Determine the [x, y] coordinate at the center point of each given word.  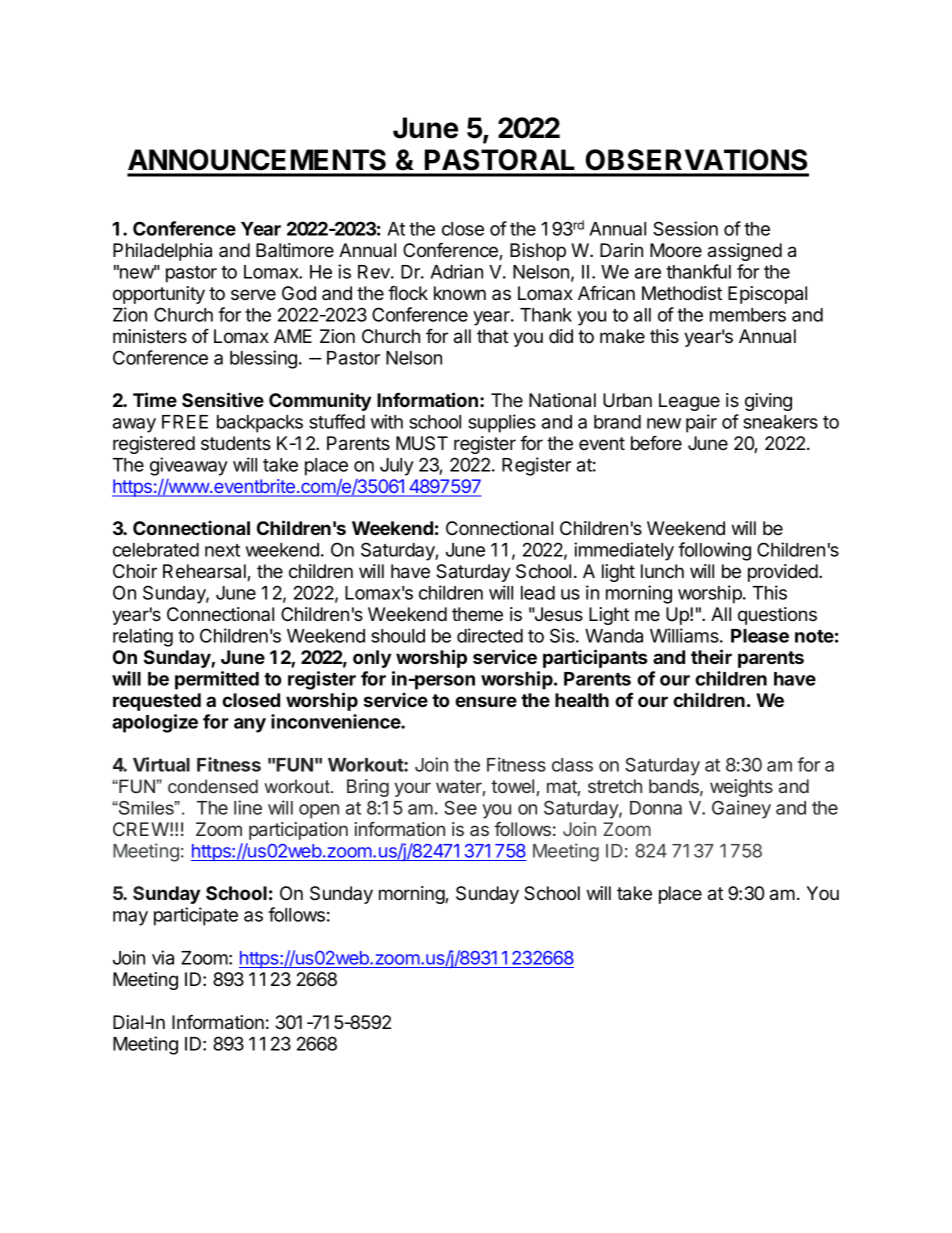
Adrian [456, 271]
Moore [676, 250]
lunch [662, 571]
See [460, 807]
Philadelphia [162, 252]
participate [196, 916]
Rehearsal [205, 572]
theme [477, 614]
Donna [656, 808]
